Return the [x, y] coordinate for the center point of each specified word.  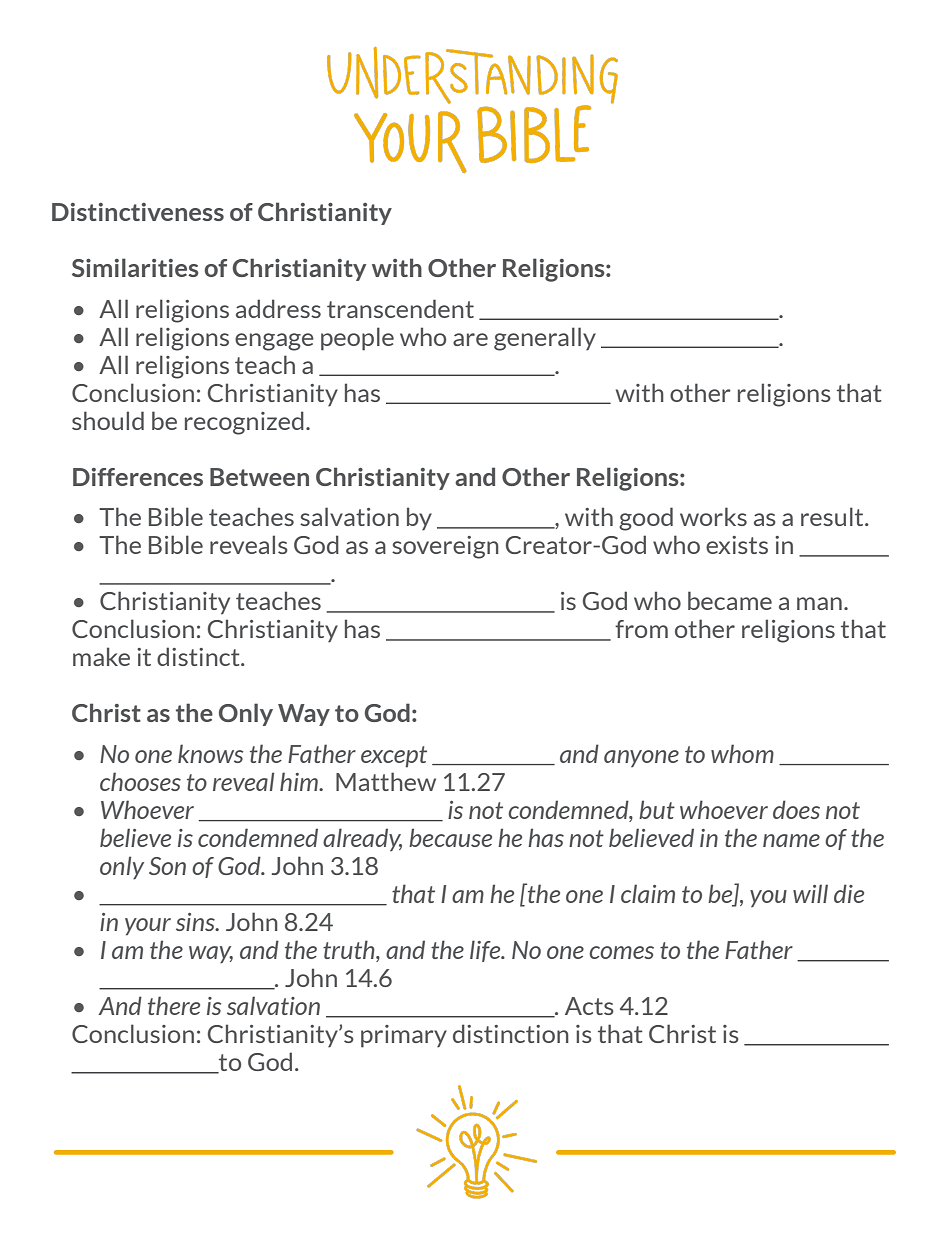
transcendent [400, 308]
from [641, 629]
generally [545, 339]
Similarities [135, 267]
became [730, 600]
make [101, 656]
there [174, 1005]
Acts [589, 1006]
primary [404, 1036]
